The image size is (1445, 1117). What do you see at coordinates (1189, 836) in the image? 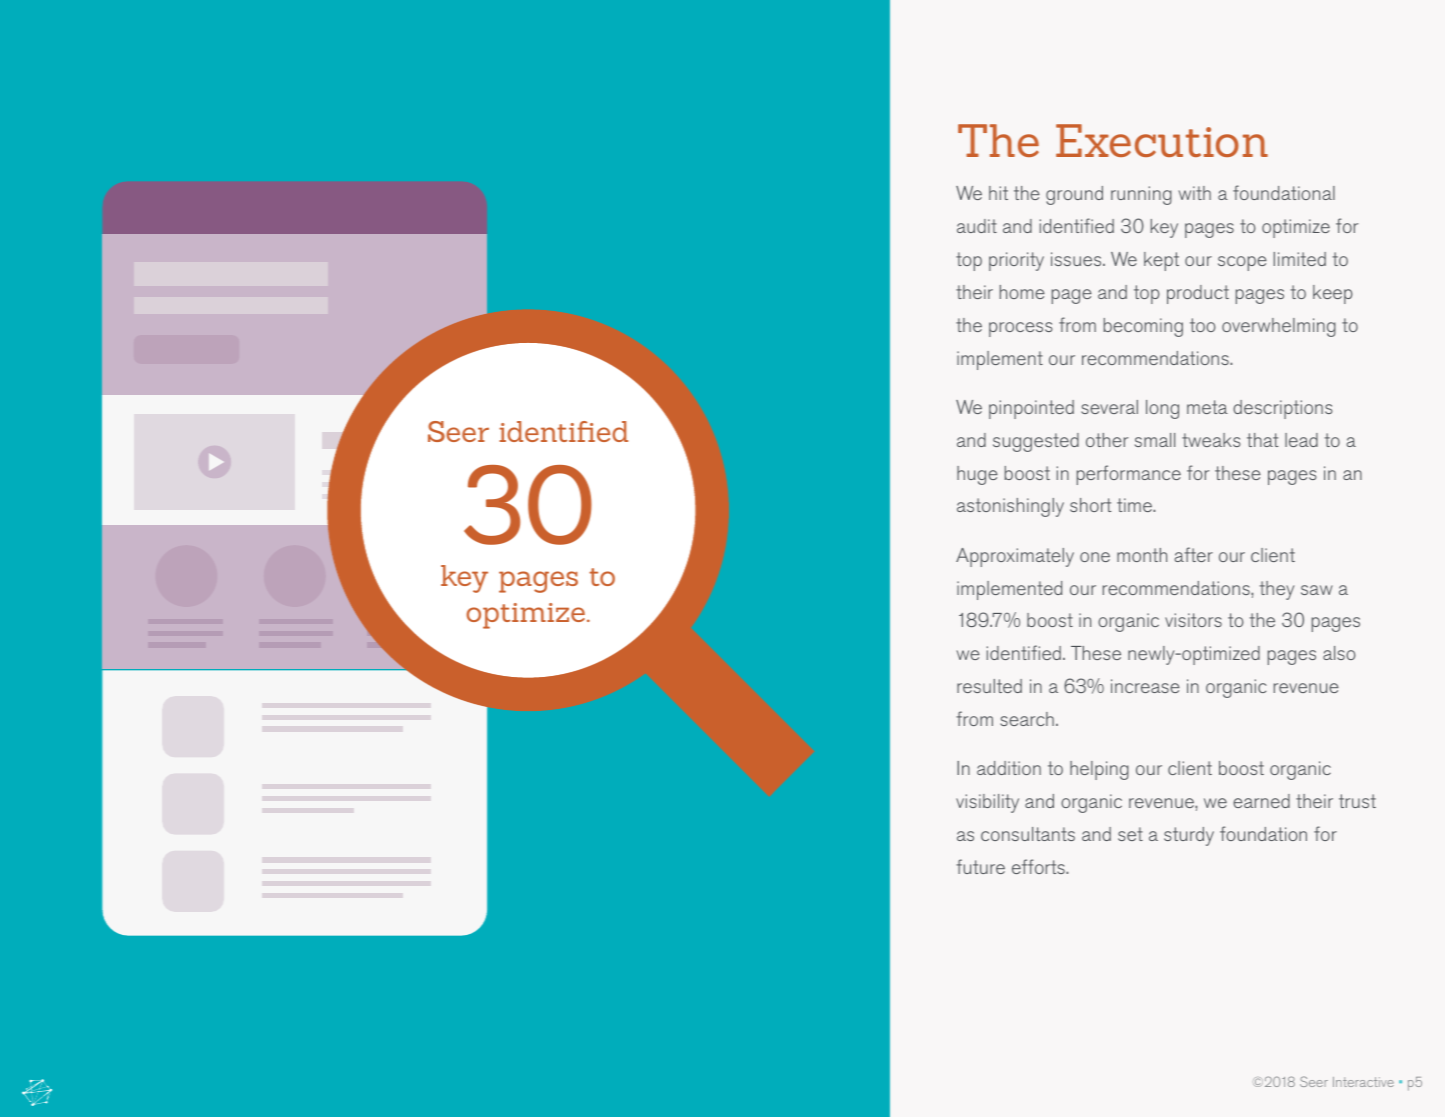
I see `sturdy` at bounding box center [1189, 836].
